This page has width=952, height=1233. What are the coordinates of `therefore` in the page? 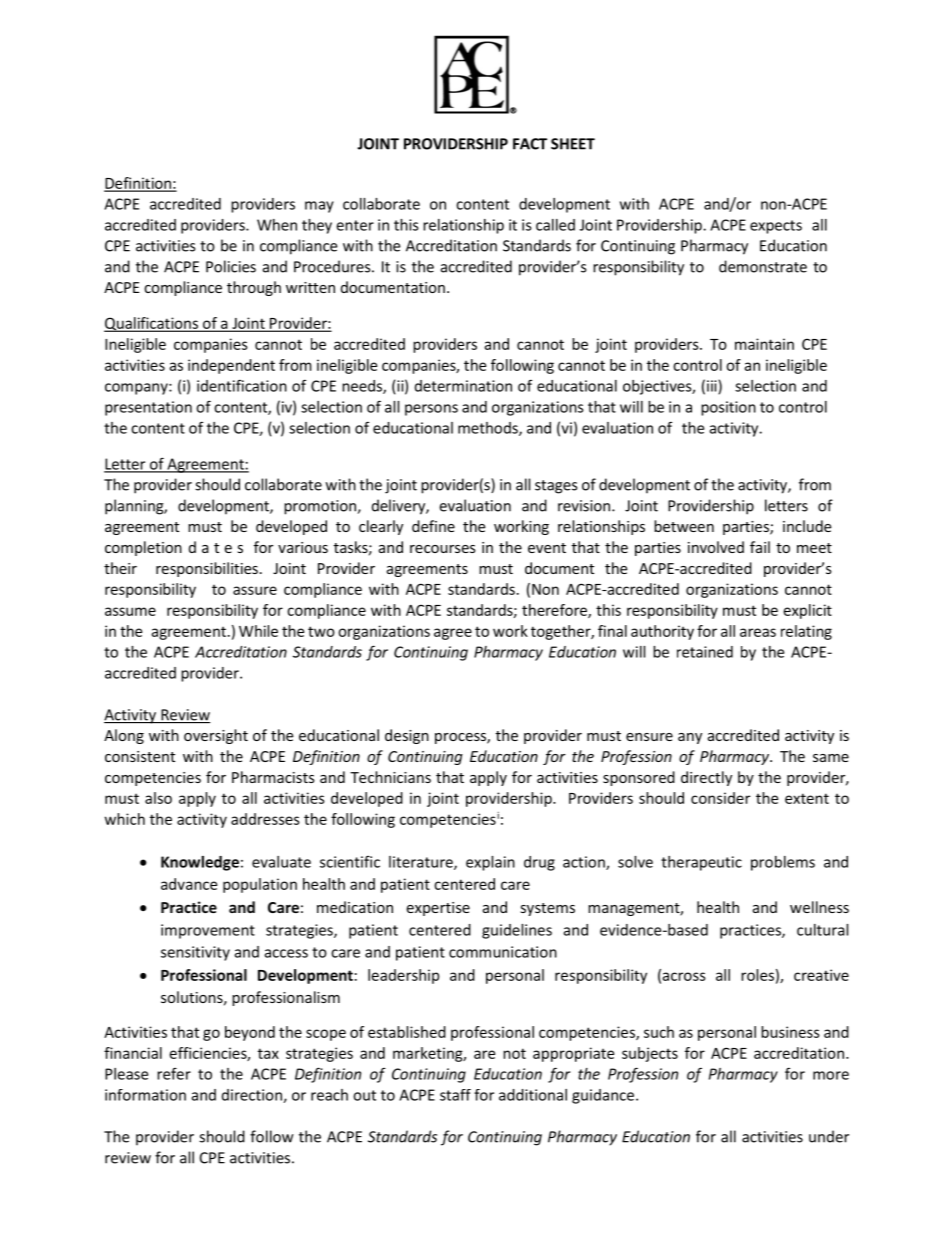 It's located at (555, 611).
